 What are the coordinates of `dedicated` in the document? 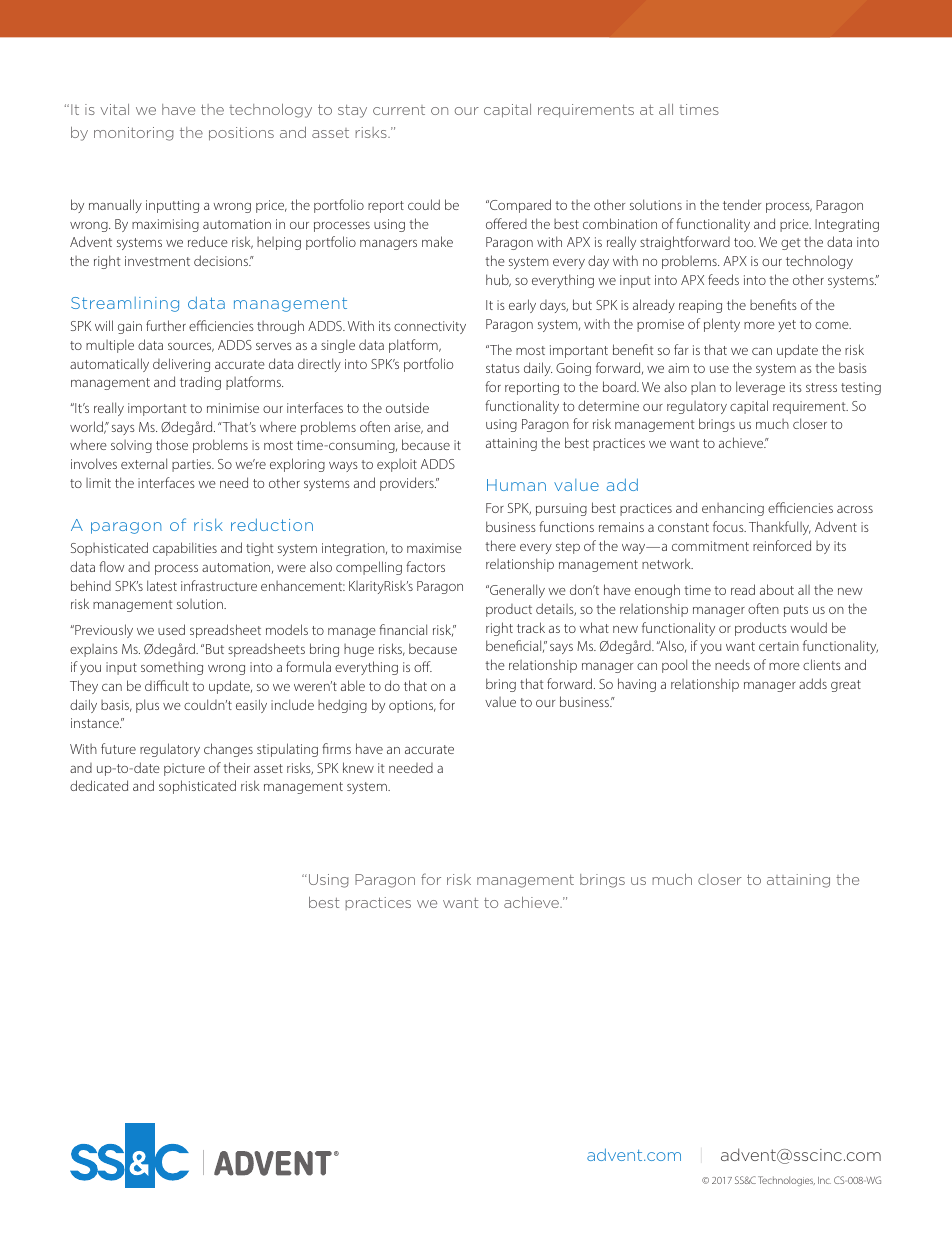 It's located at (99, 785).
